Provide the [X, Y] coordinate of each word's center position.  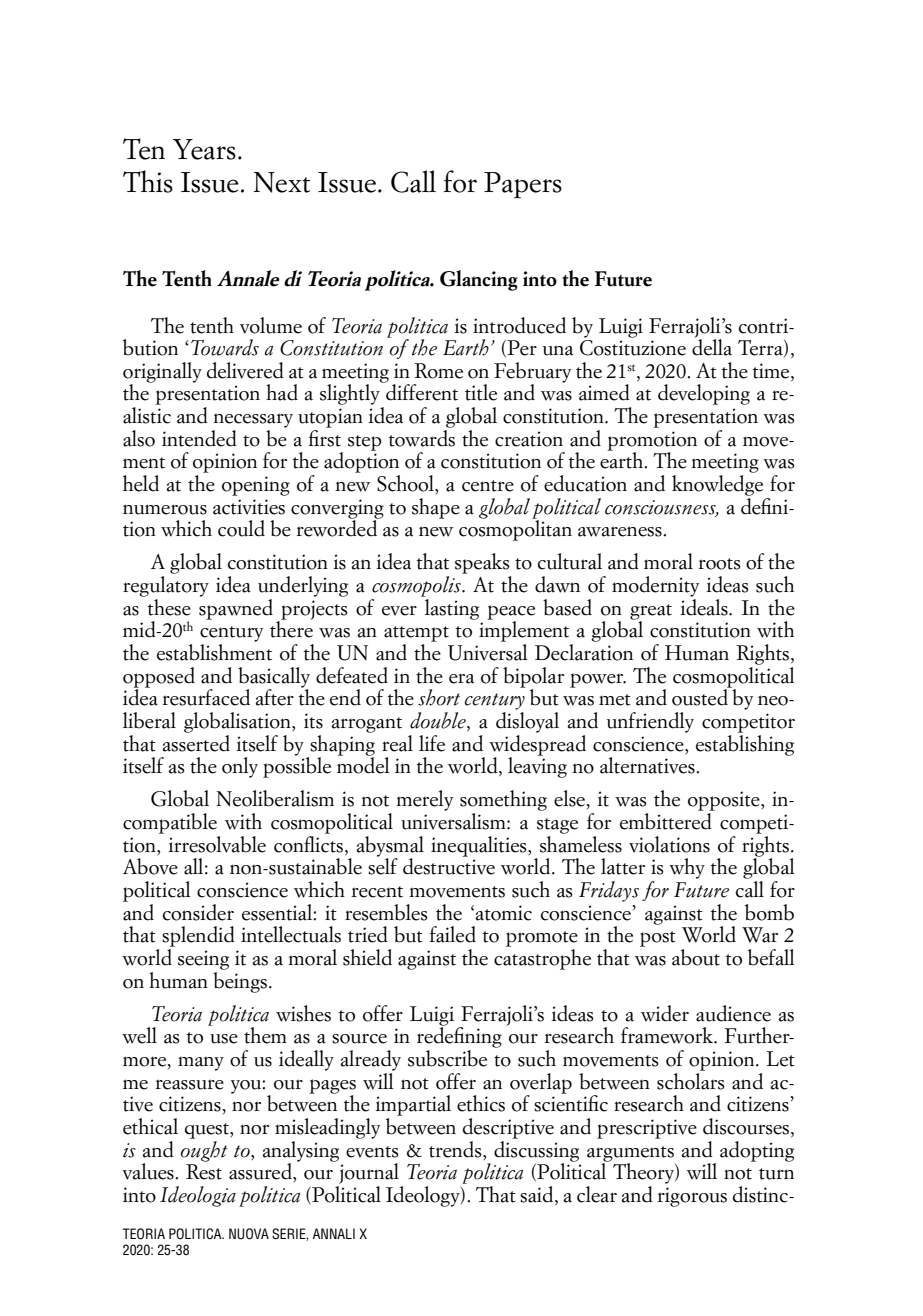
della [712, 346]
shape [436, 508]
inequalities [480, 846]
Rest [204, 1172]
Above [150, 866]
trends [456, 1149]
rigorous [692, 1197]
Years [204, 149]
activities [249, 507]
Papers [523, 185]
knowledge [717, 485]
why [687, 868]
